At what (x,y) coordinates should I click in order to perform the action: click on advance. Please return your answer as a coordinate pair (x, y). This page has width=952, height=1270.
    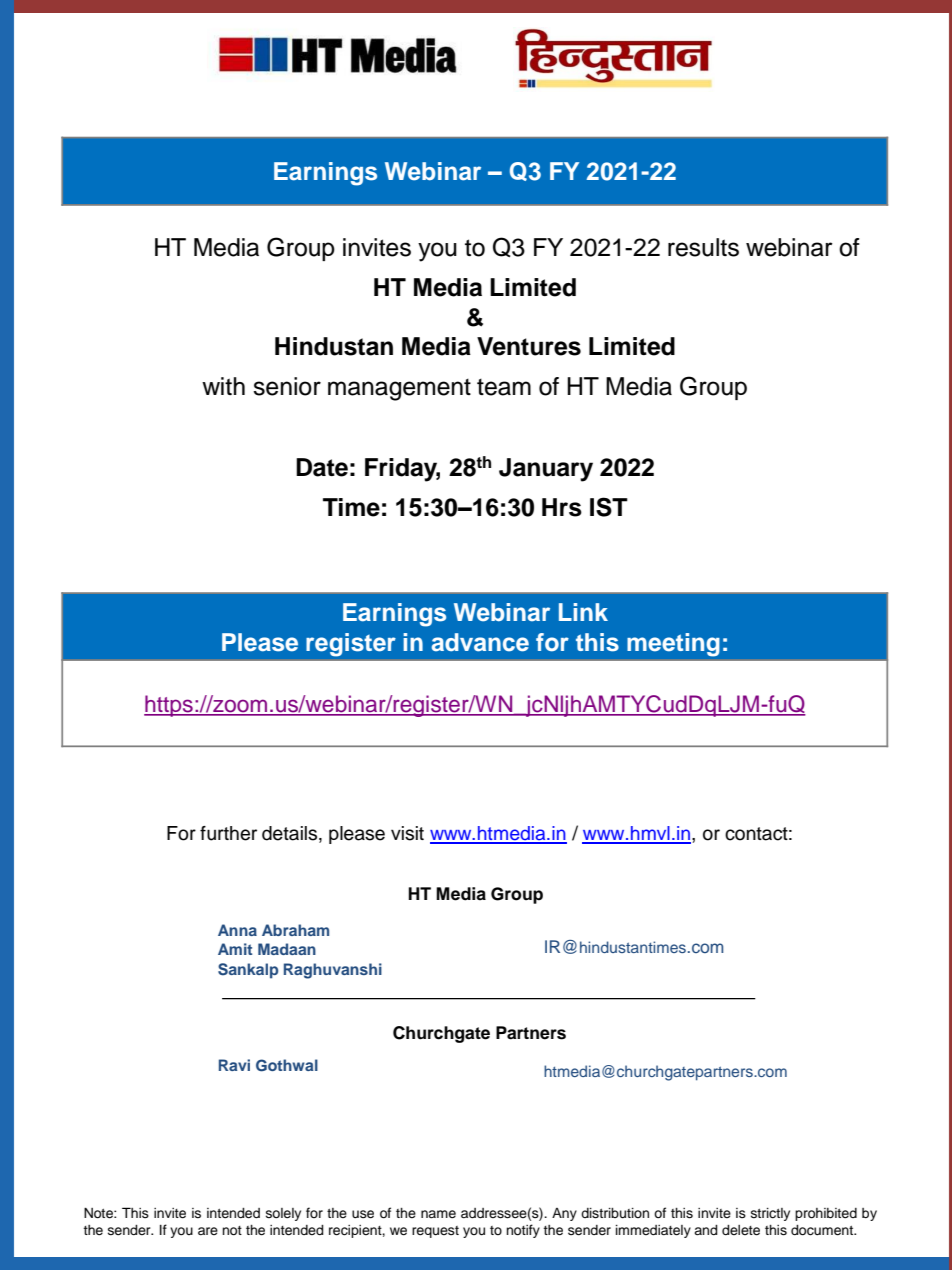
    Looking at the image, I should click on (480, 642).
